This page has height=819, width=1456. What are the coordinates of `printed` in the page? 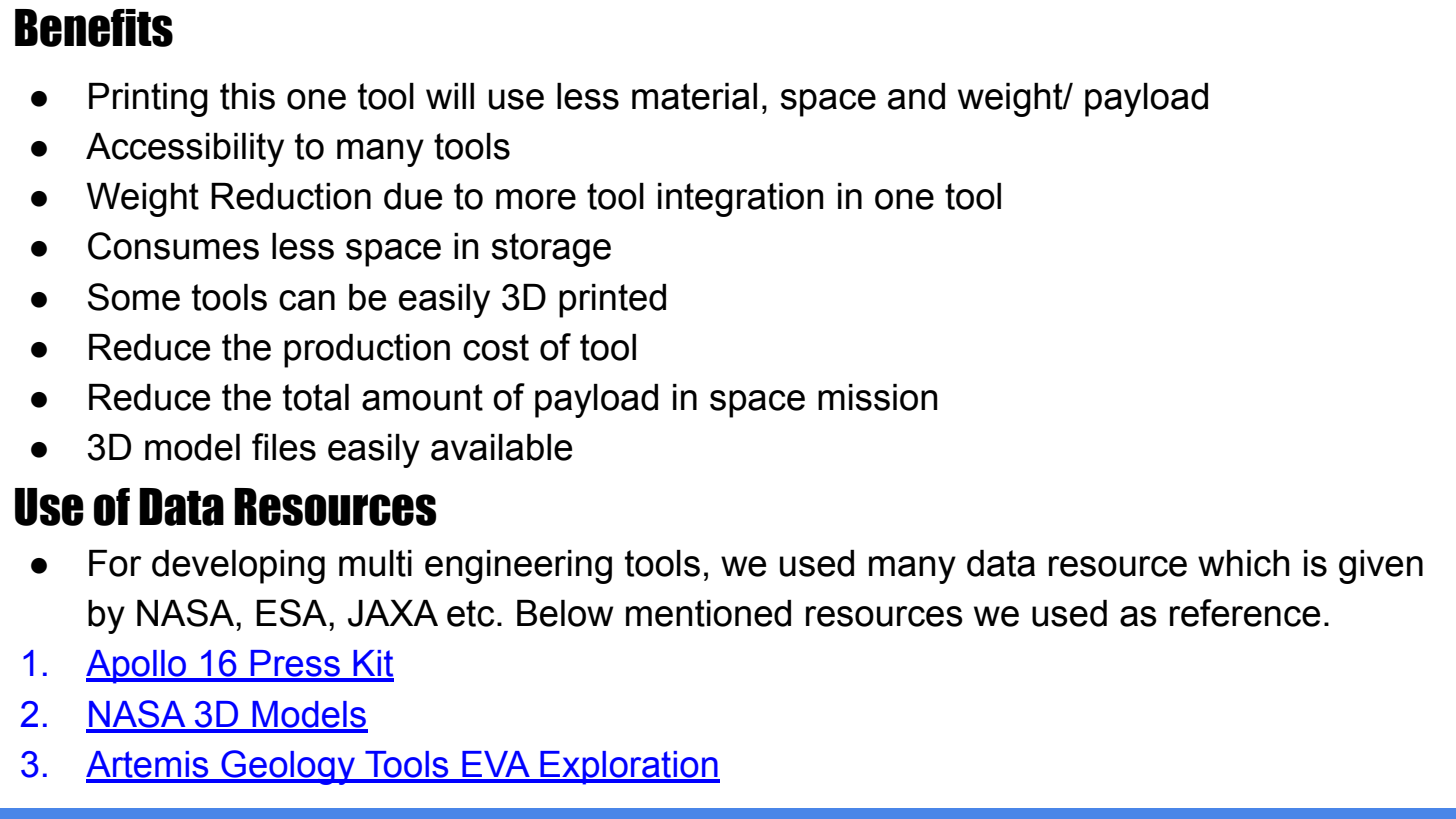 It's located at (612, 301).
